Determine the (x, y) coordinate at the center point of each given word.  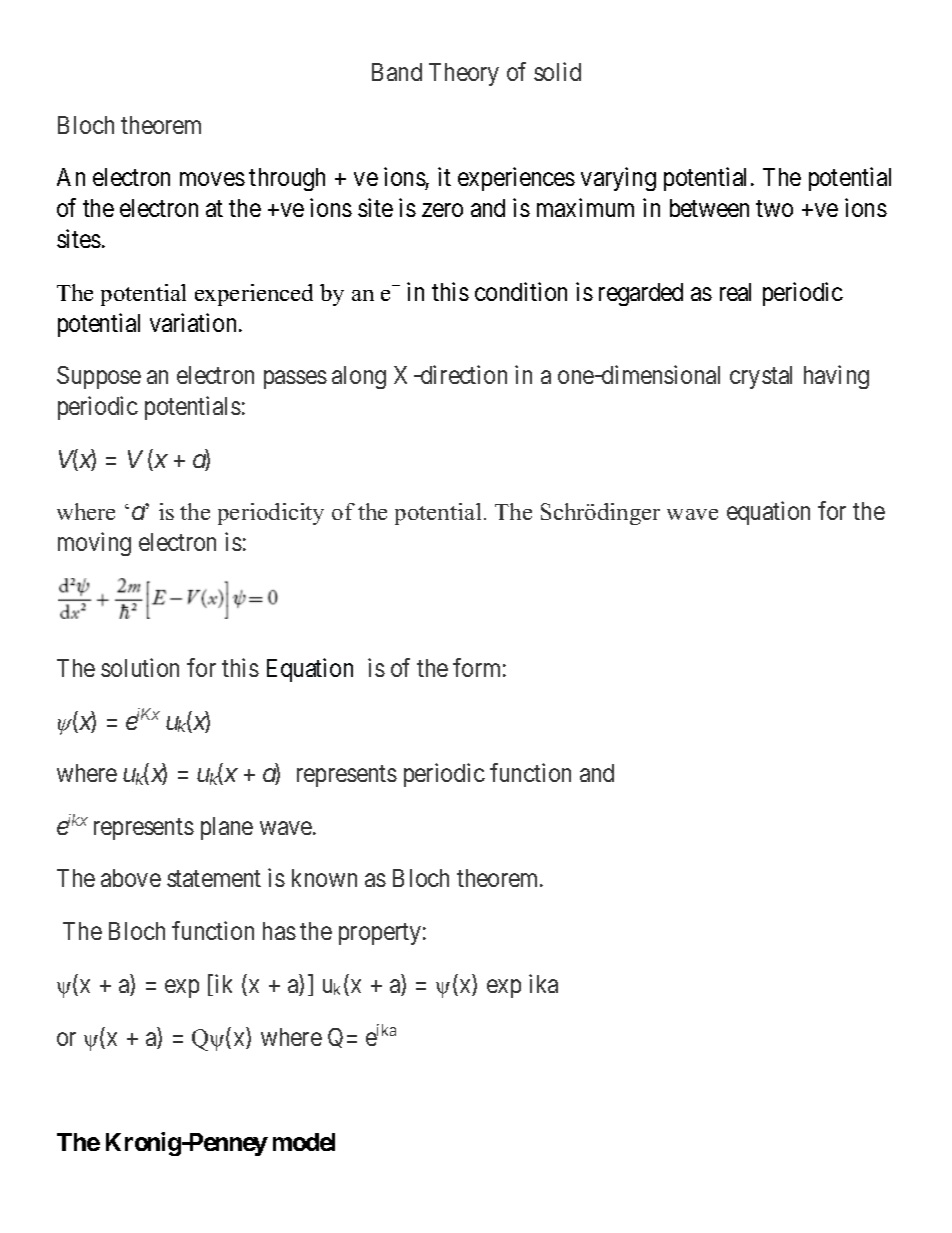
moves (212, 179)
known (324, 878)
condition (521, 291)
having (836, 377)
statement (214, 879)
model (304, 1142)
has (279, 931)
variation (195, 322)
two (774, 209)
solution (140, 667)
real (735, 292)
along (359, 377)
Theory (464, 74)
